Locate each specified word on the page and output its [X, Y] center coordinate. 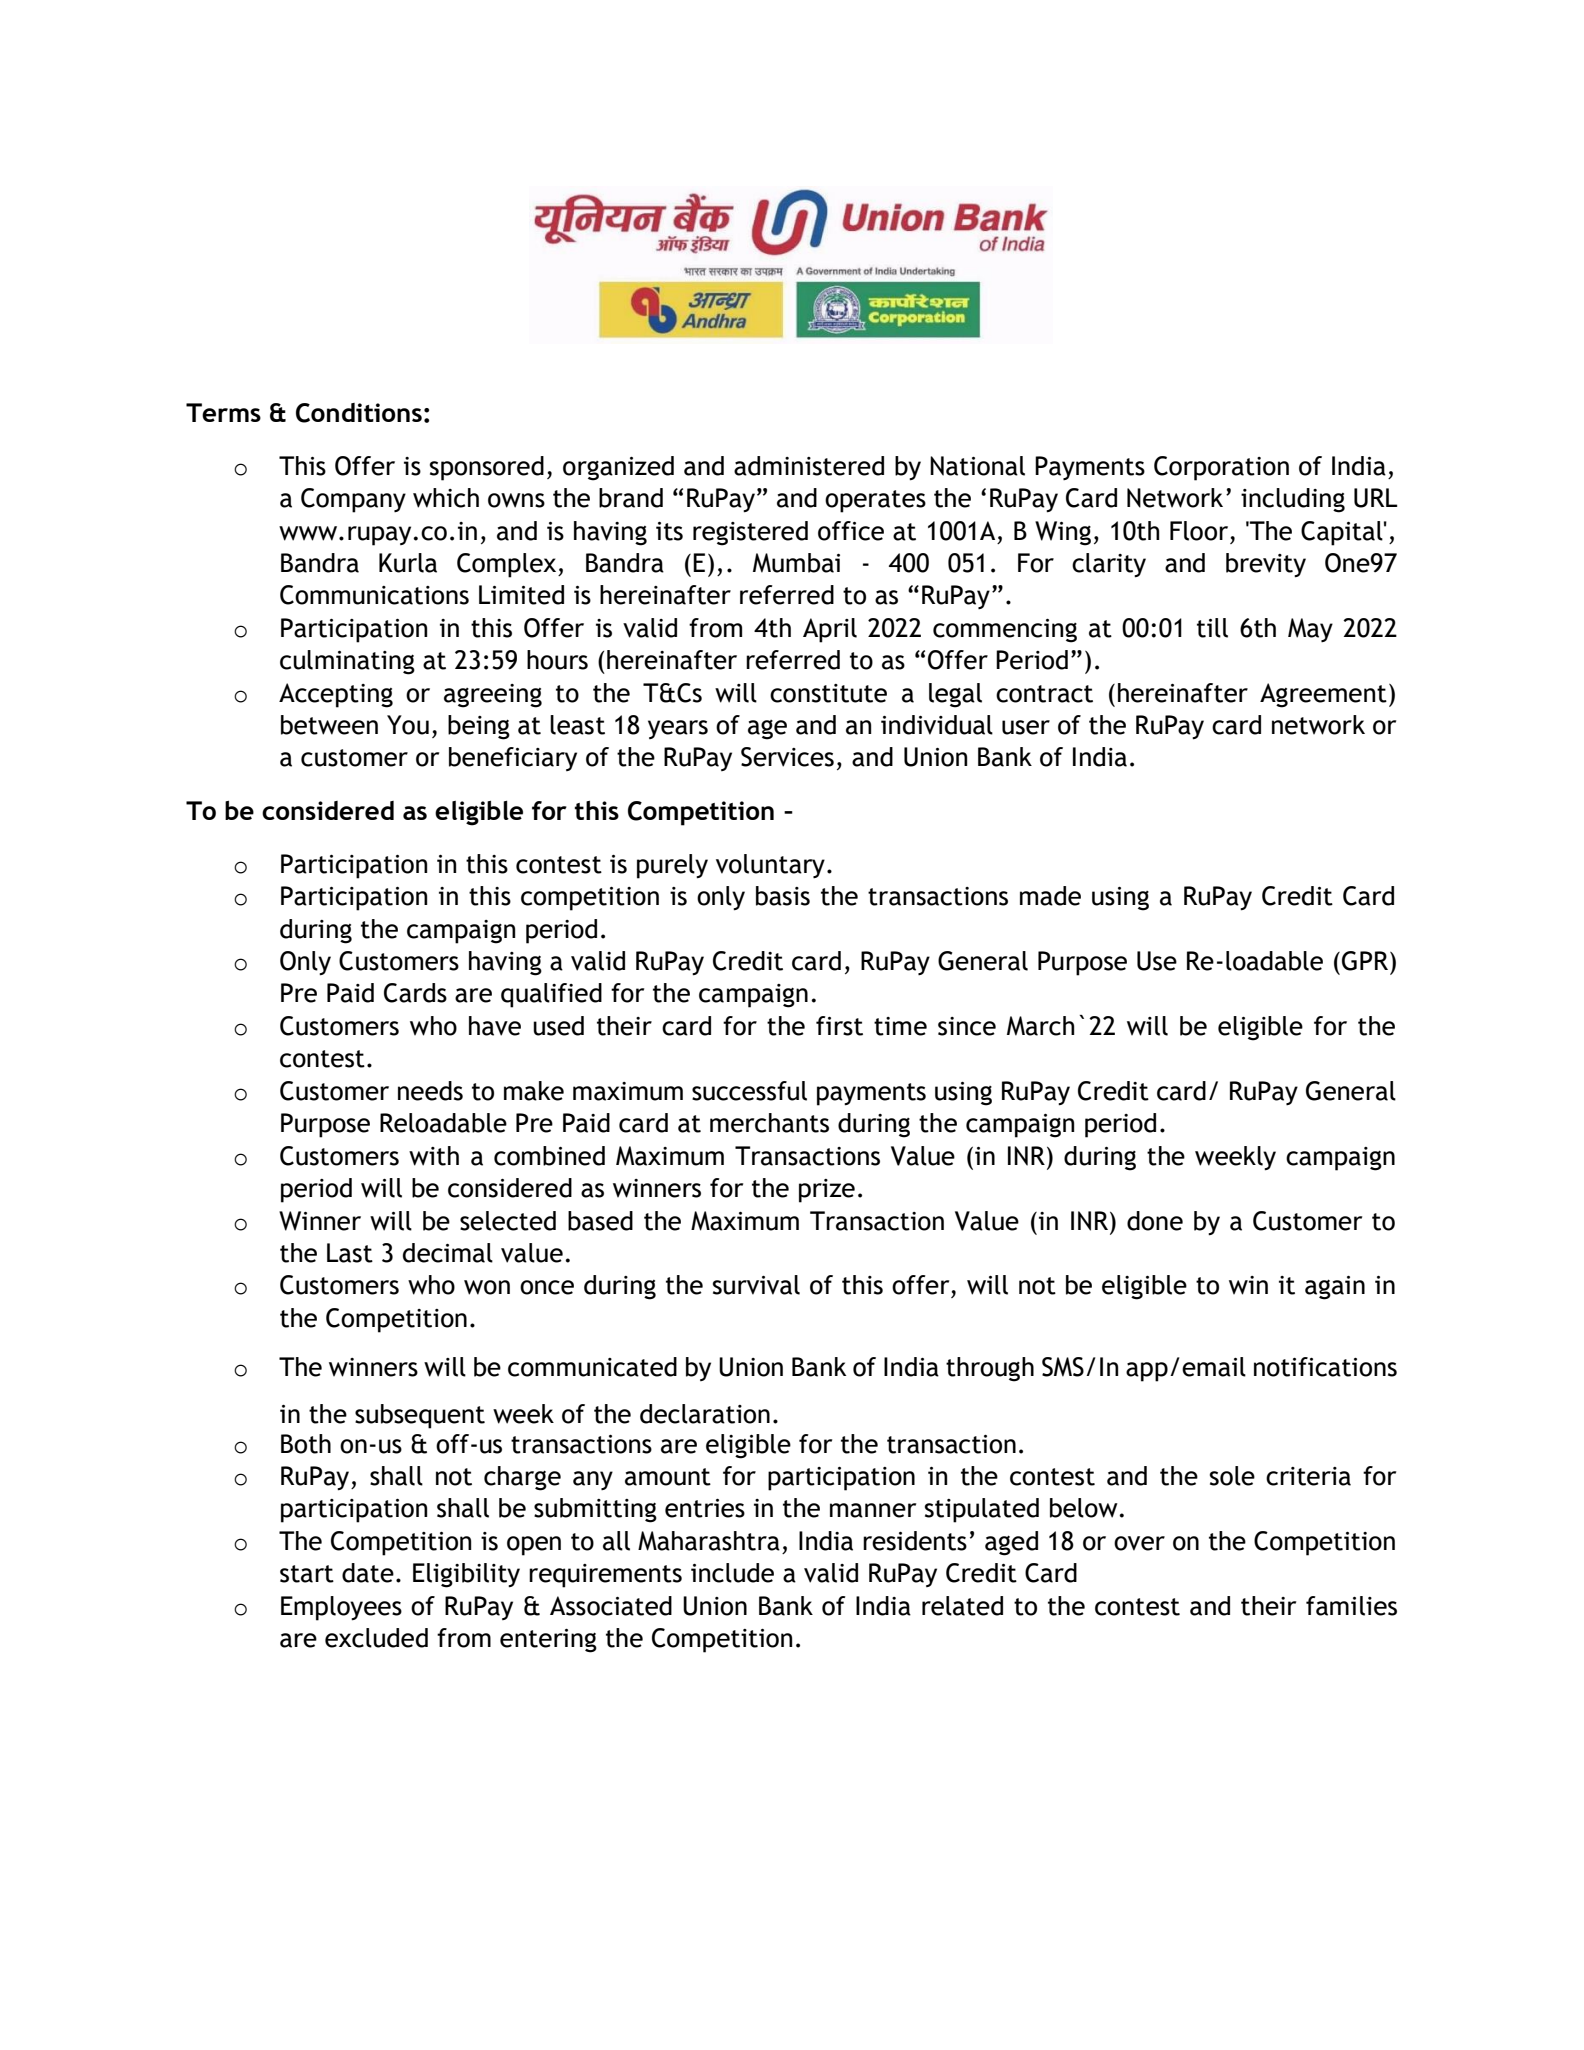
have [495, 1026]
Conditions [359, 413]
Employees [341, 1608]
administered [809, 466]
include [732, 1573]
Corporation [1221, 468]
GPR [1366, 961]
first [839, 1026]
